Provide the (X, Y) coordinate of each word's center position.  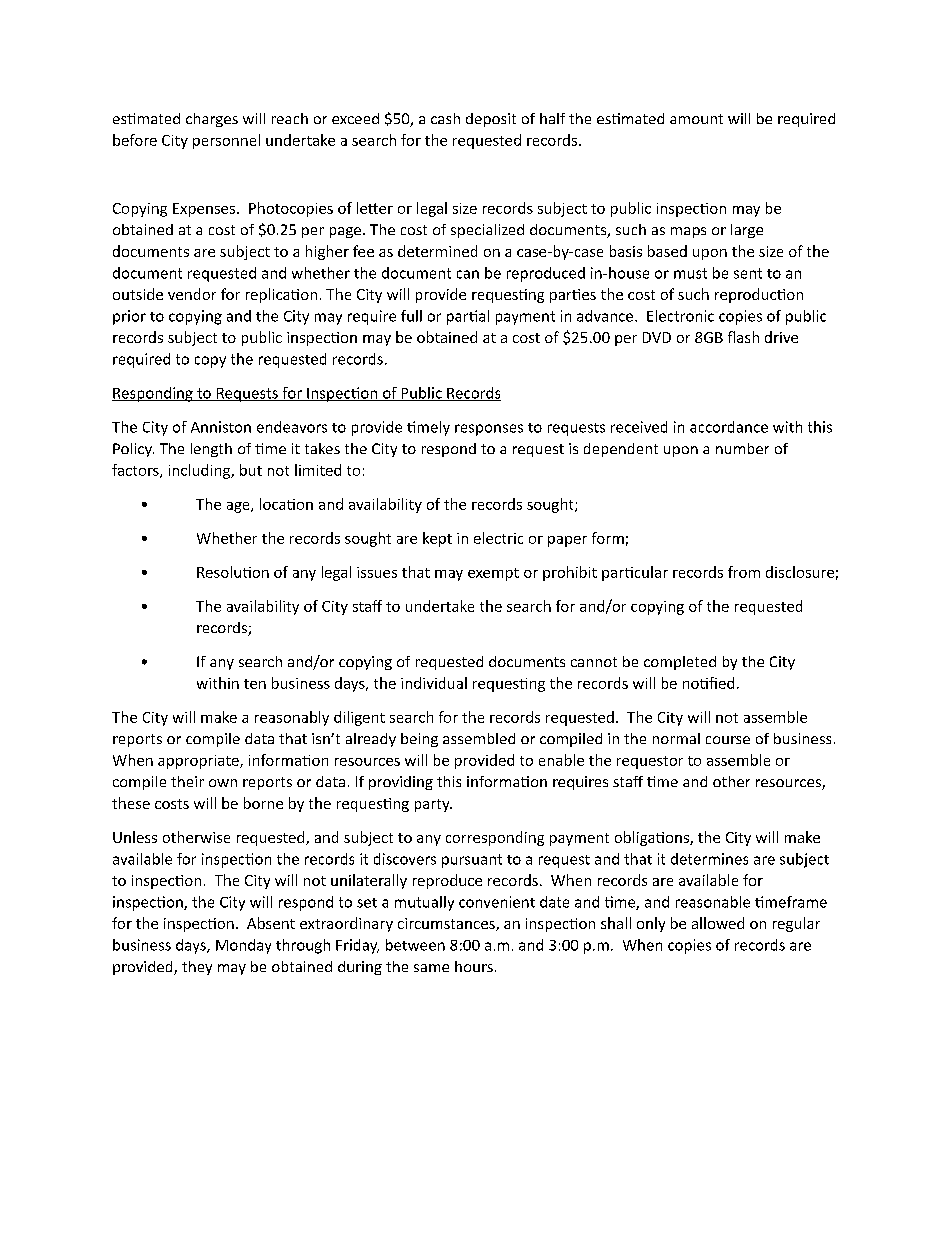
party (433, 805)
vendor (192, 294)
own (223, 783)
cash (445, 118)
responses (489, 430)
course (728, 740)
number (742, 448)
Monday (243, 946)
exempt (493, 574)
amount (696, 119)
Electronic (680, 316)
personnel (226, 141)
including (200, 471)
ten (255, 684)
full (411, 316)
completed (680, 663)
